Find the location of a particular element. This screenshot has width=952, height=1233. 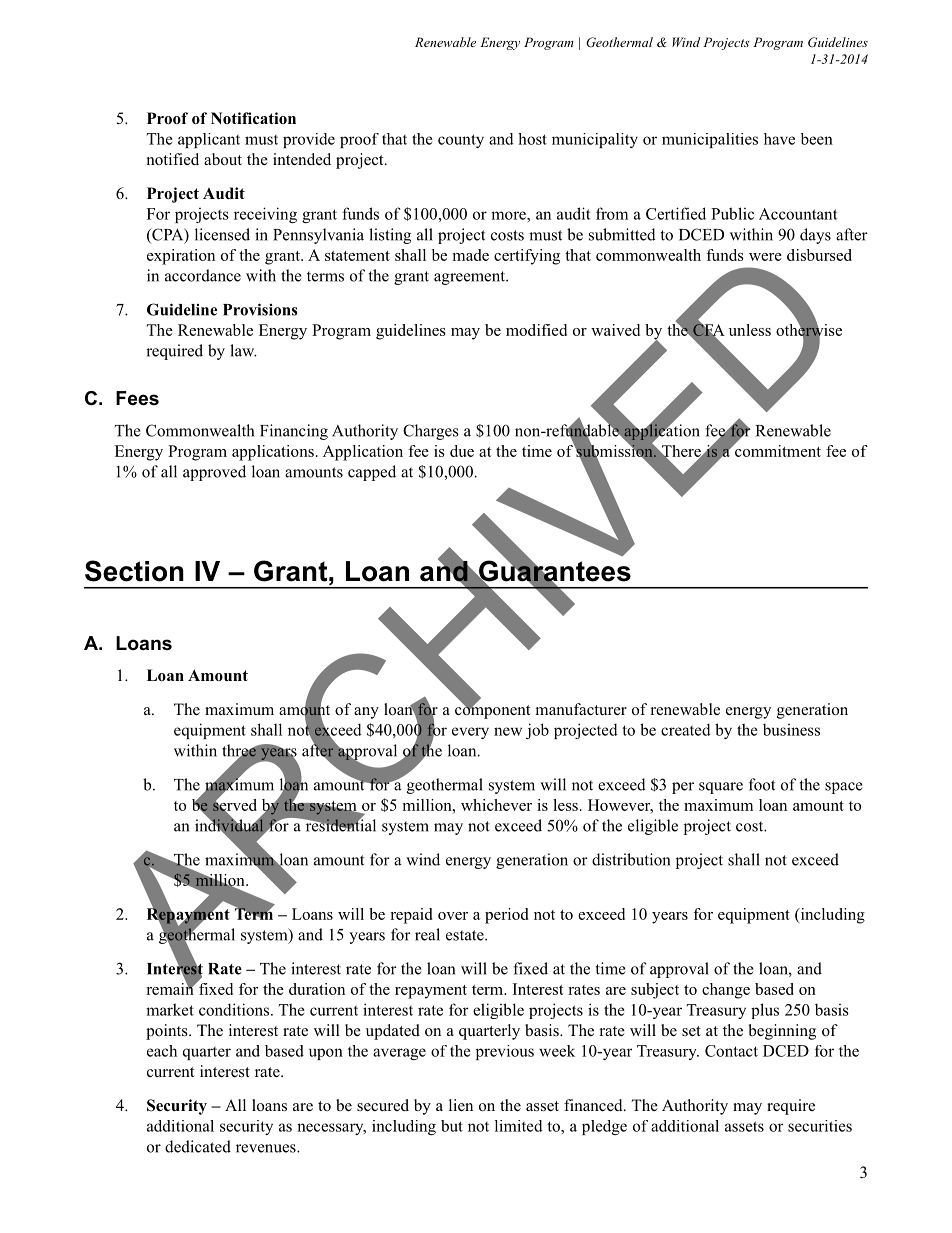

dedicated is located at coordinates (198, 1146).
